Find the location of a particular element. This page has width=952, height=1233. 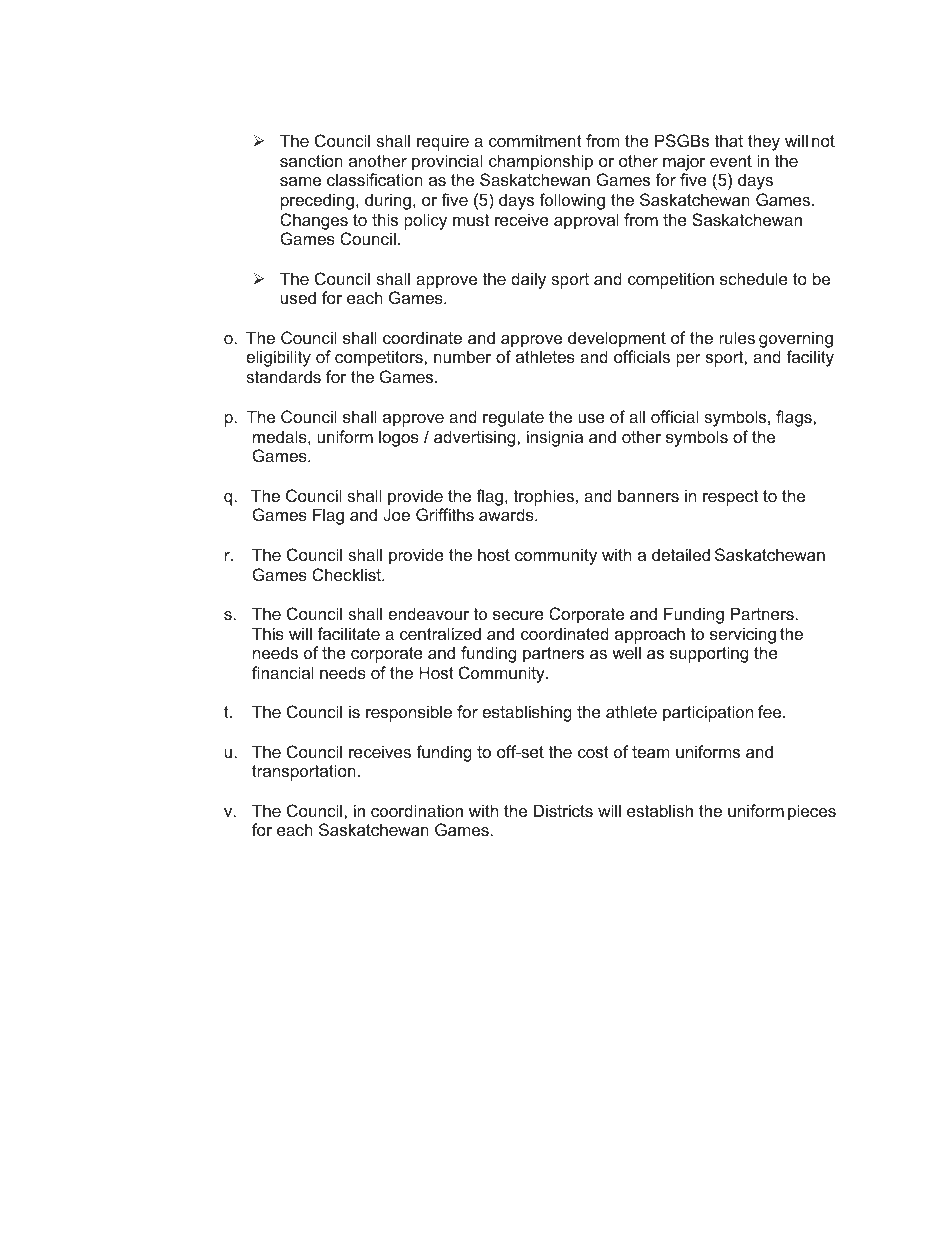

championship is located at coordinates (541, 162).
